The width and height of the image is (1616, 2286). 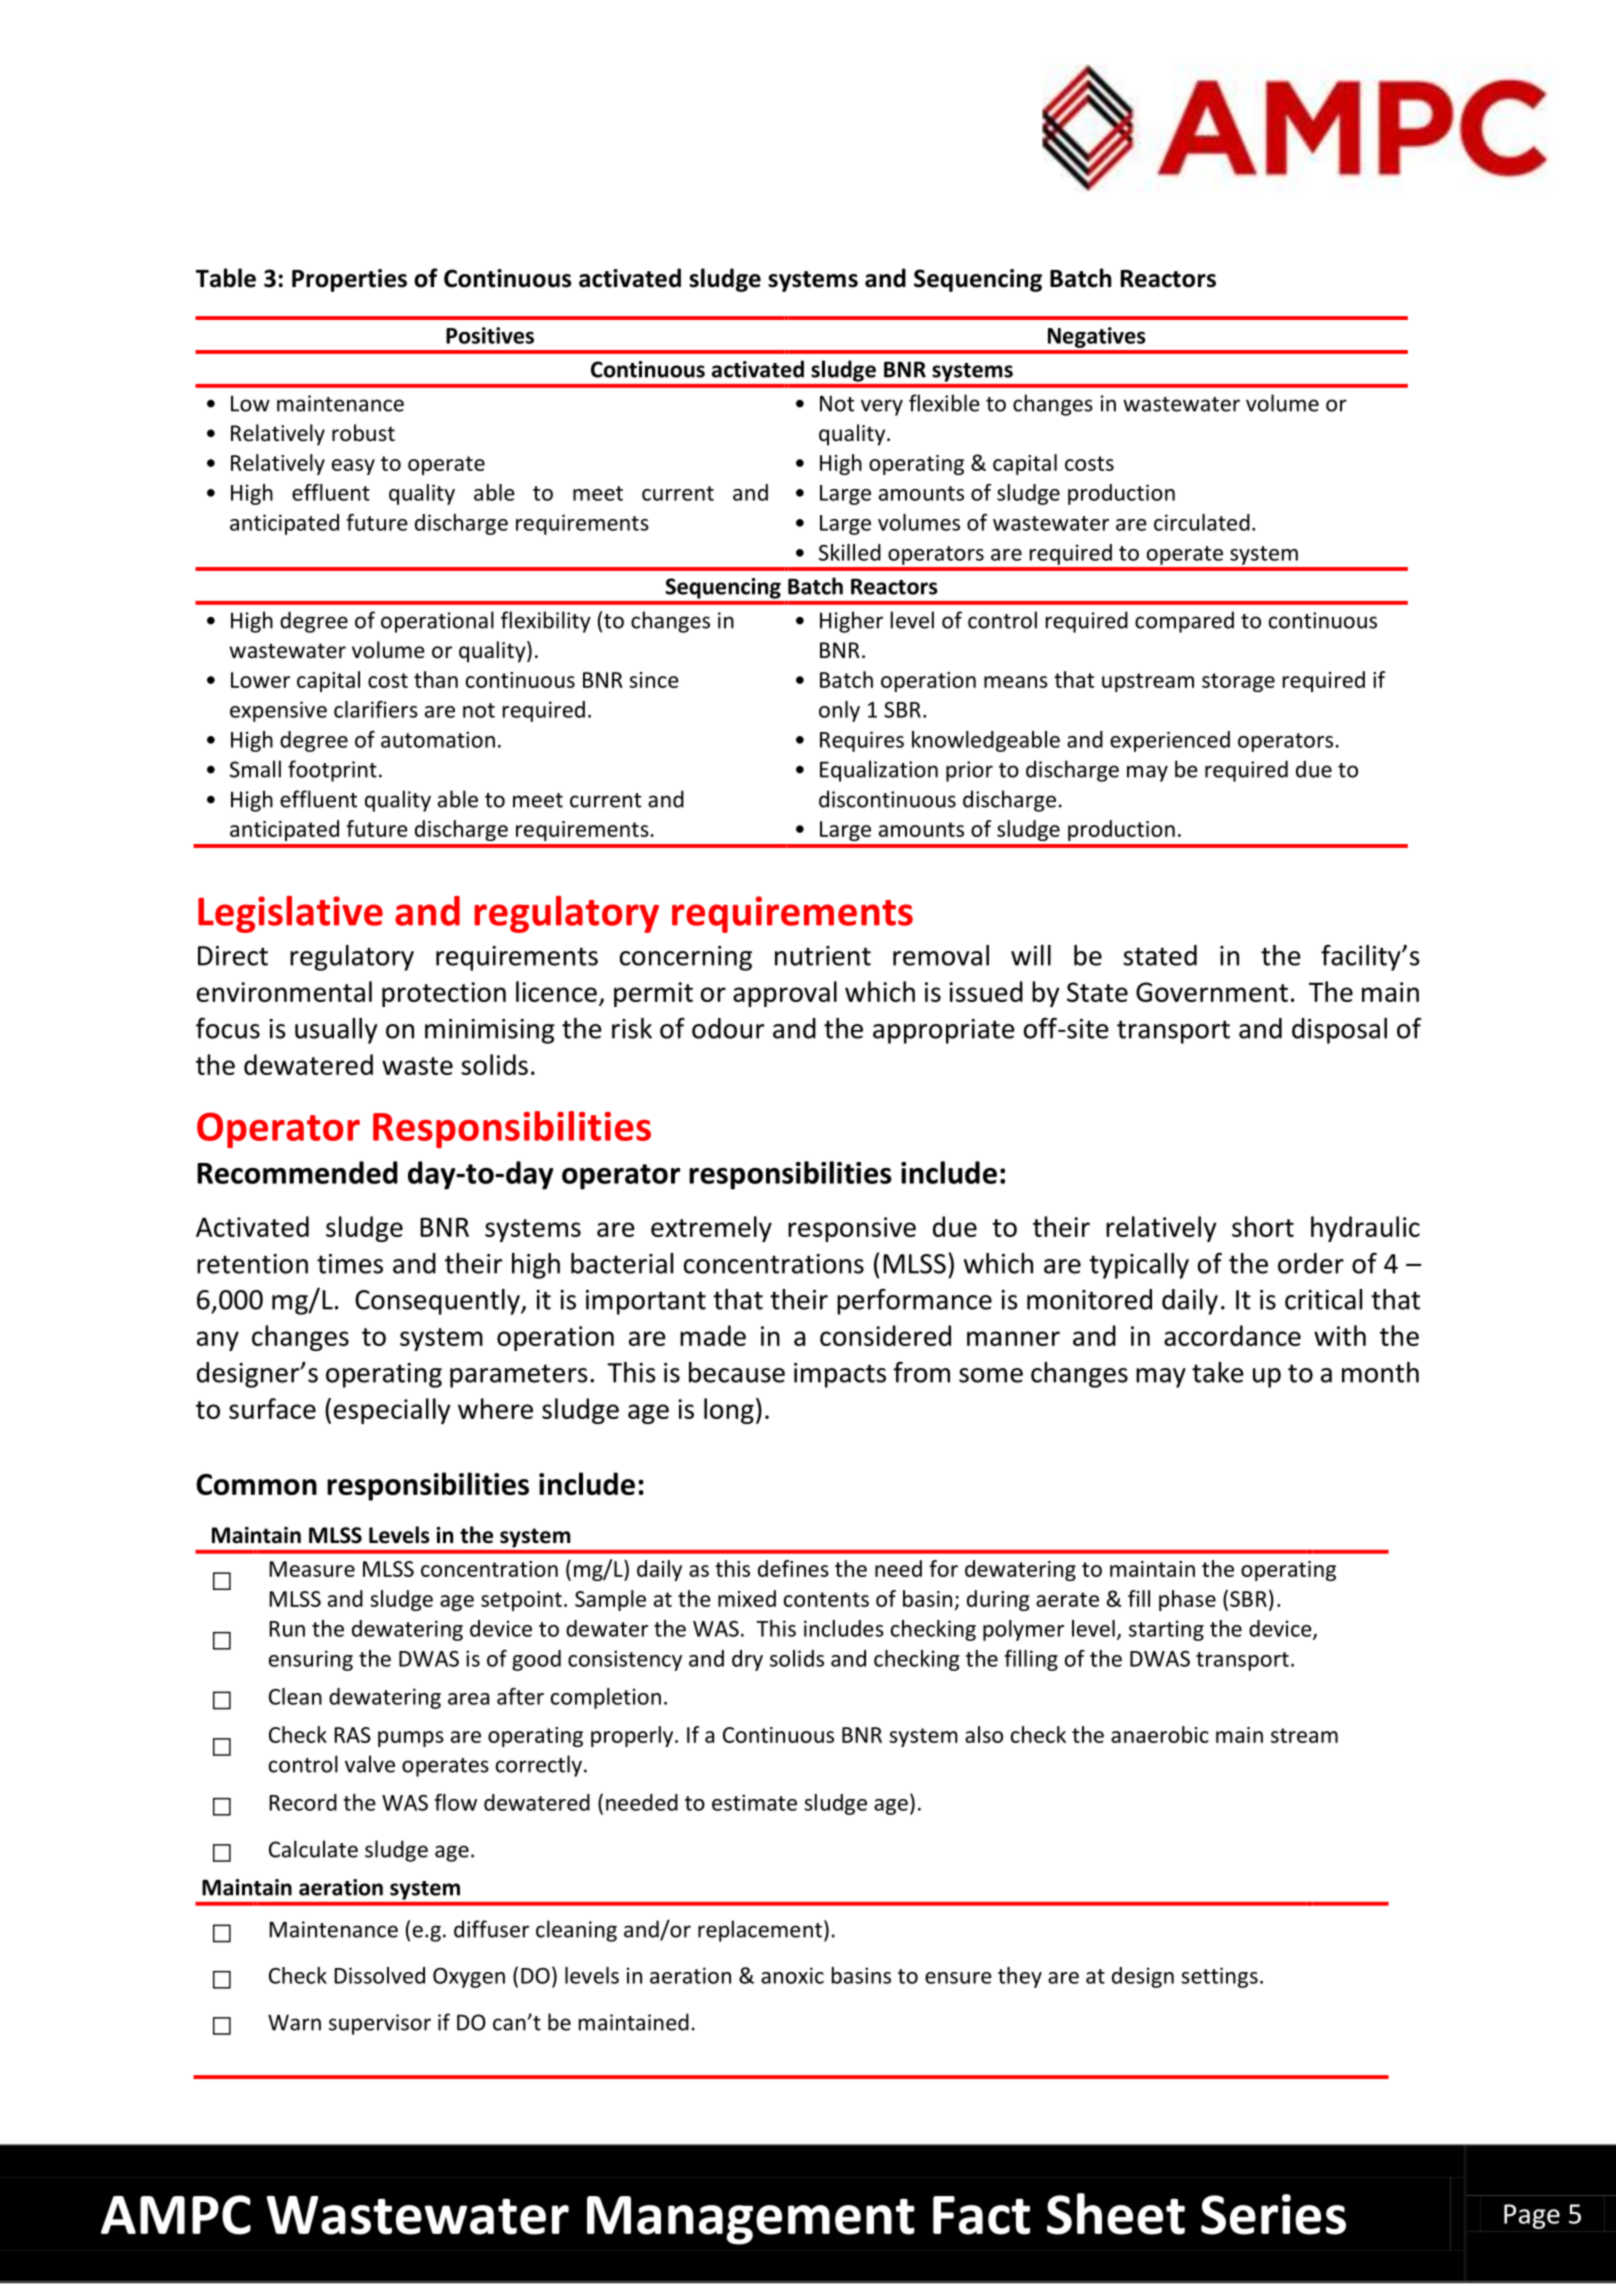 I want to click on Fact, so click(x=981, y=2215).
